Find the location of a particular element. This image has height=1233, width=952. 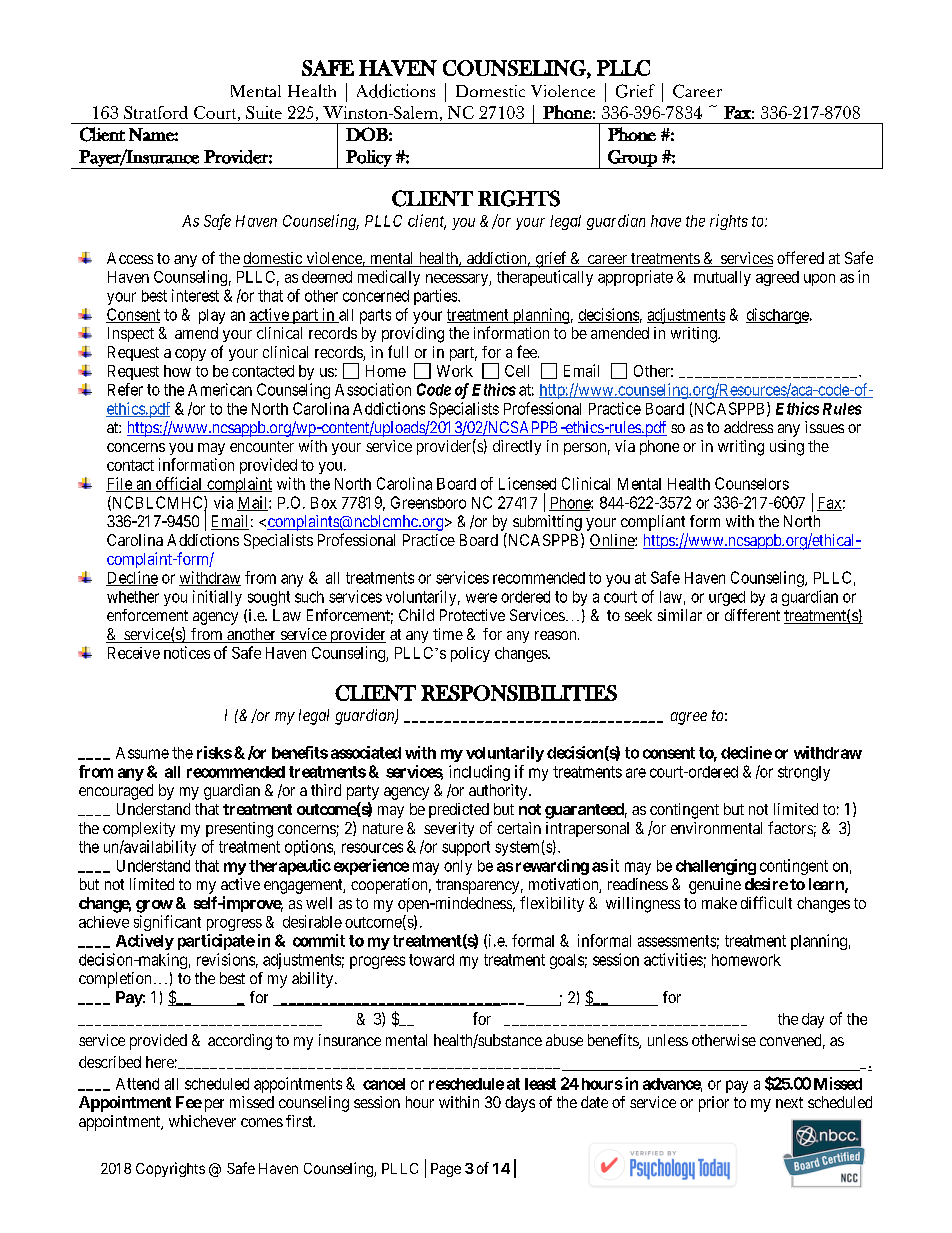

Stratford is located at coordinates (156, 112).
